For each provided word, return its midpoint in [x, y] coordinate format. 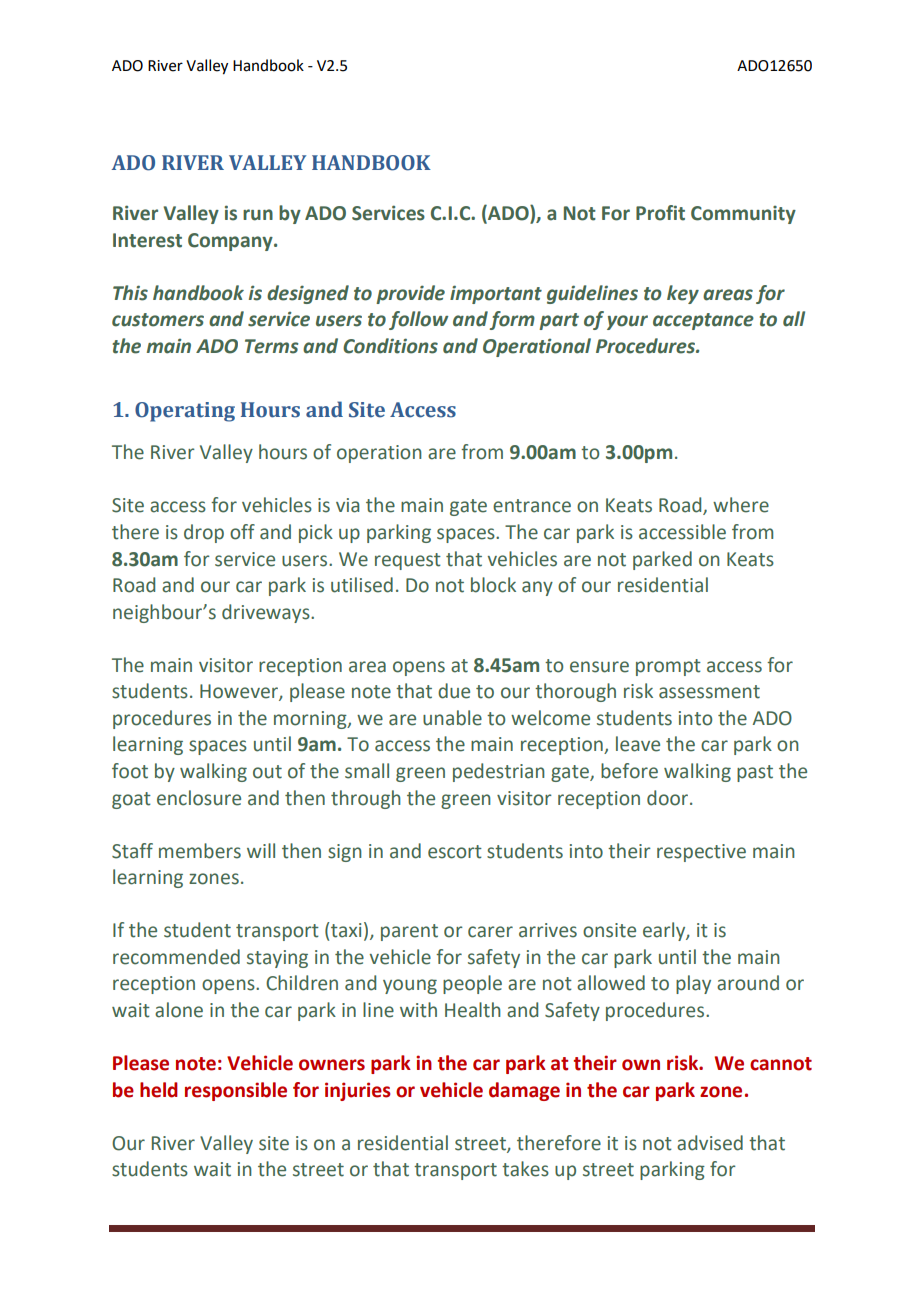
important [496, 294]
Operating [185, 412]
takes [525, 1169]
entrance [532, 506]
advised [710, 1143]
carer [490, 932]
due [454, 691]
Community [743, 215]
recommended [176, 957]
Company [231, 242]
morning [311, 720]
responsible [236, 1091]
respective [701, 853]
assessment [709, 692]
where [741, 505]
